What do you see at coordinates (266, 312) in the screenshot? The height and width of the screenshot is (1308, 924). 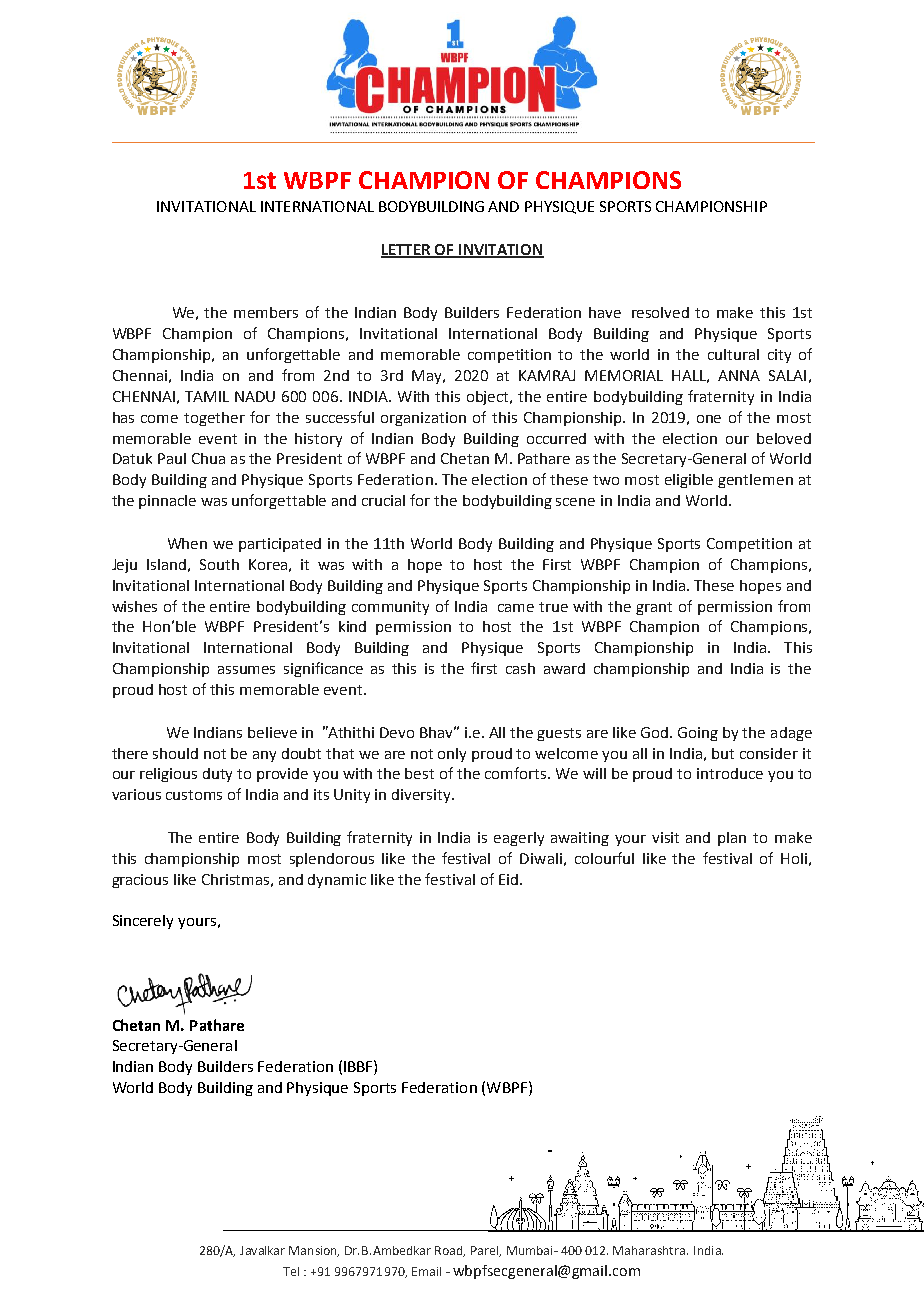 I see `members` at bounding box center [266, 312].
